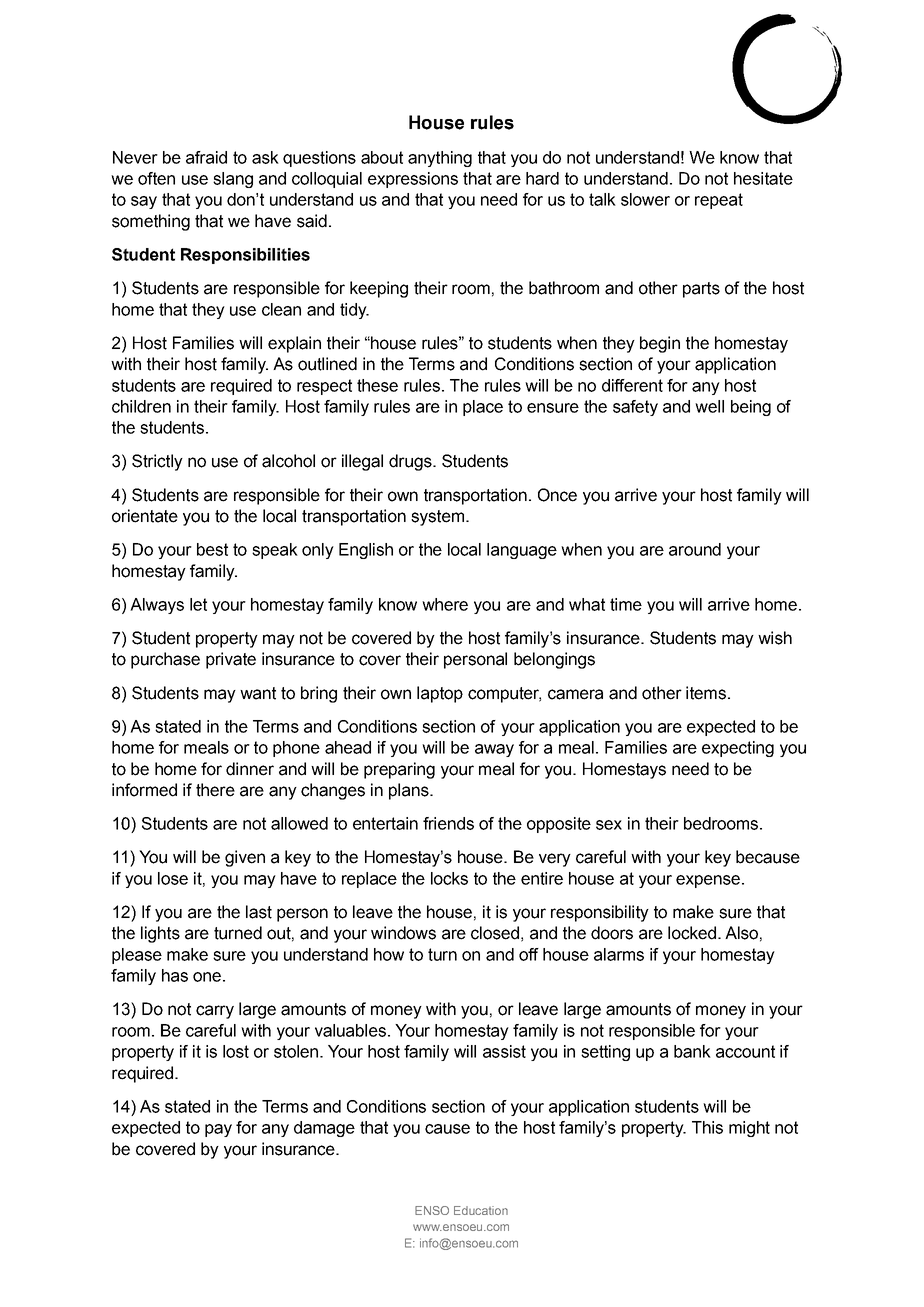 This image has height=1307, width=924. I want to click on items, so click(706, 693).
